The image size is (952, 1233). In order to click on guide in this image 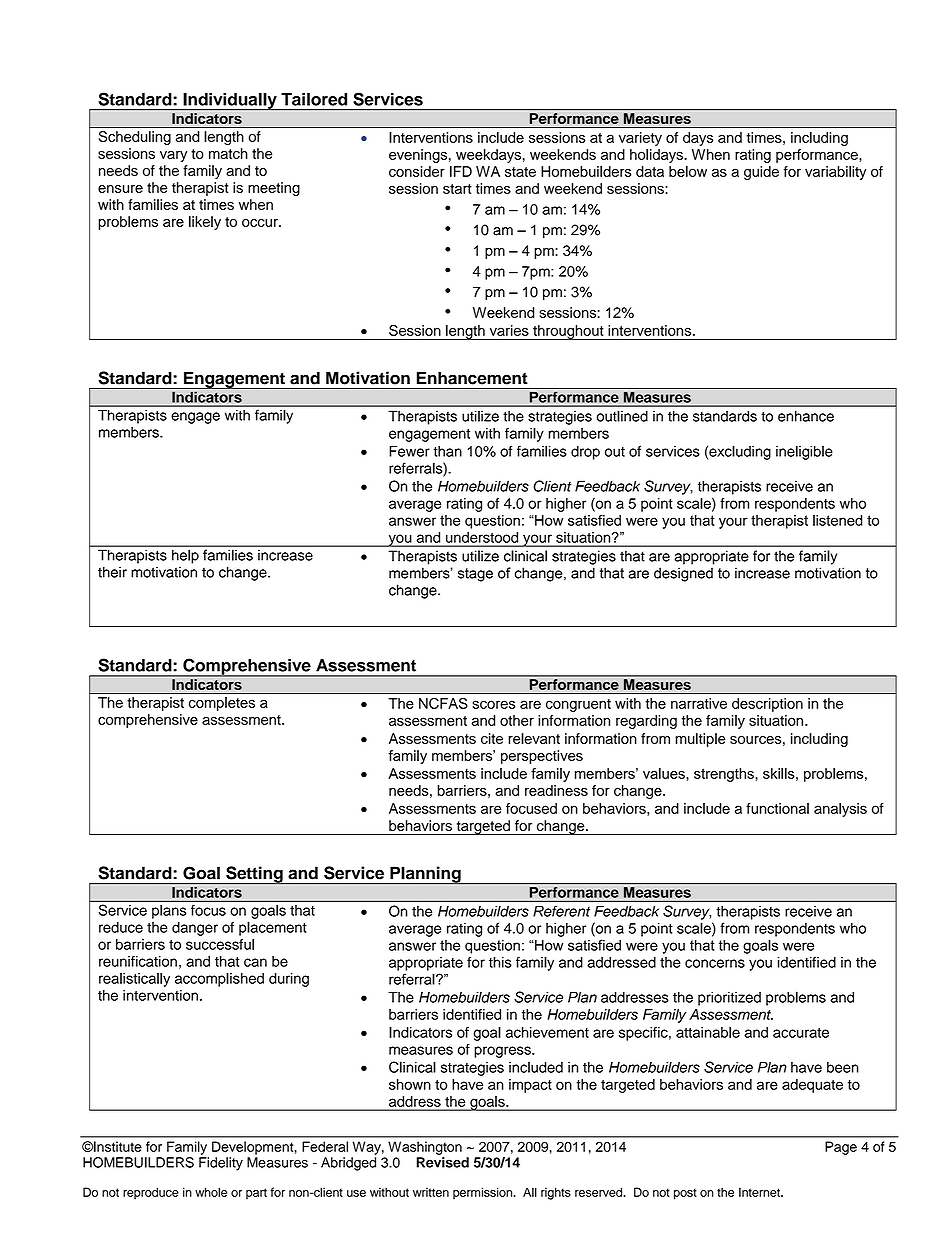, I will do `click(761, 173)`.
